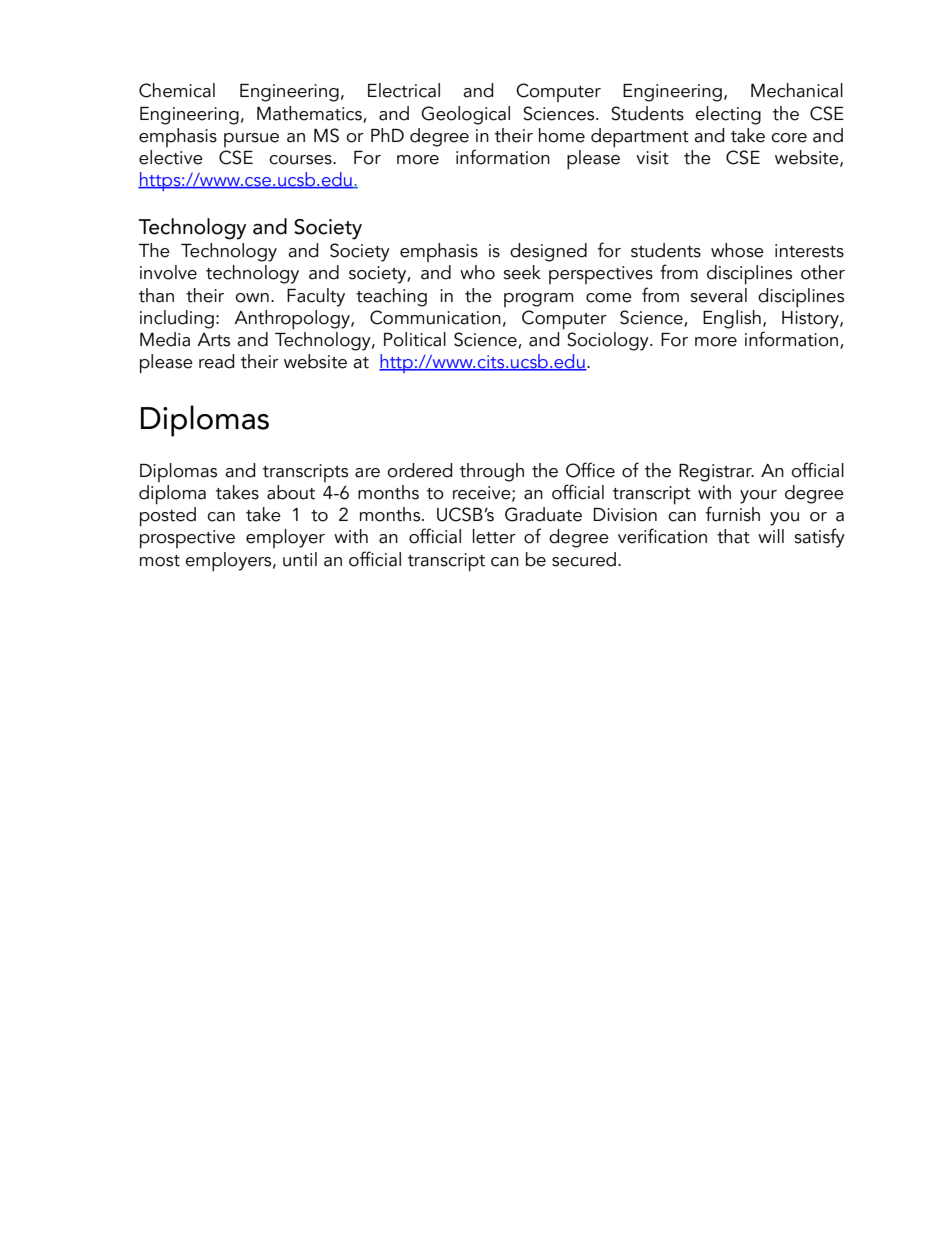 Image resolution: width=952 pixels, height=1233 pixels. I want to click on involve, so click(168, 272).
